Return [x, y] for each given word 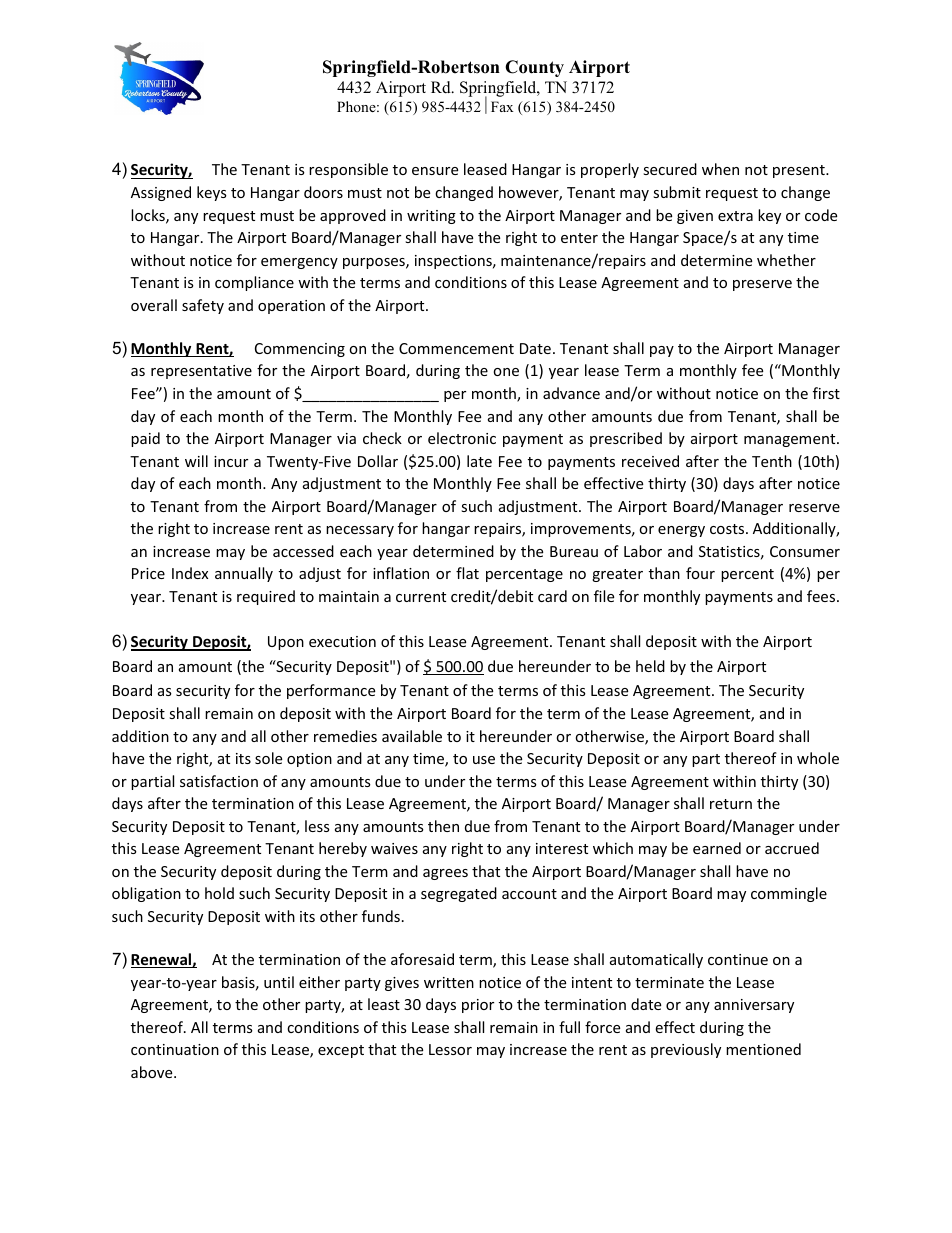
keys [212, 193]
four [700, 573]
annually [244, 574]
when [720, 169]
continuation [175, 1049]
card [552, 596]
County [534, 68]
